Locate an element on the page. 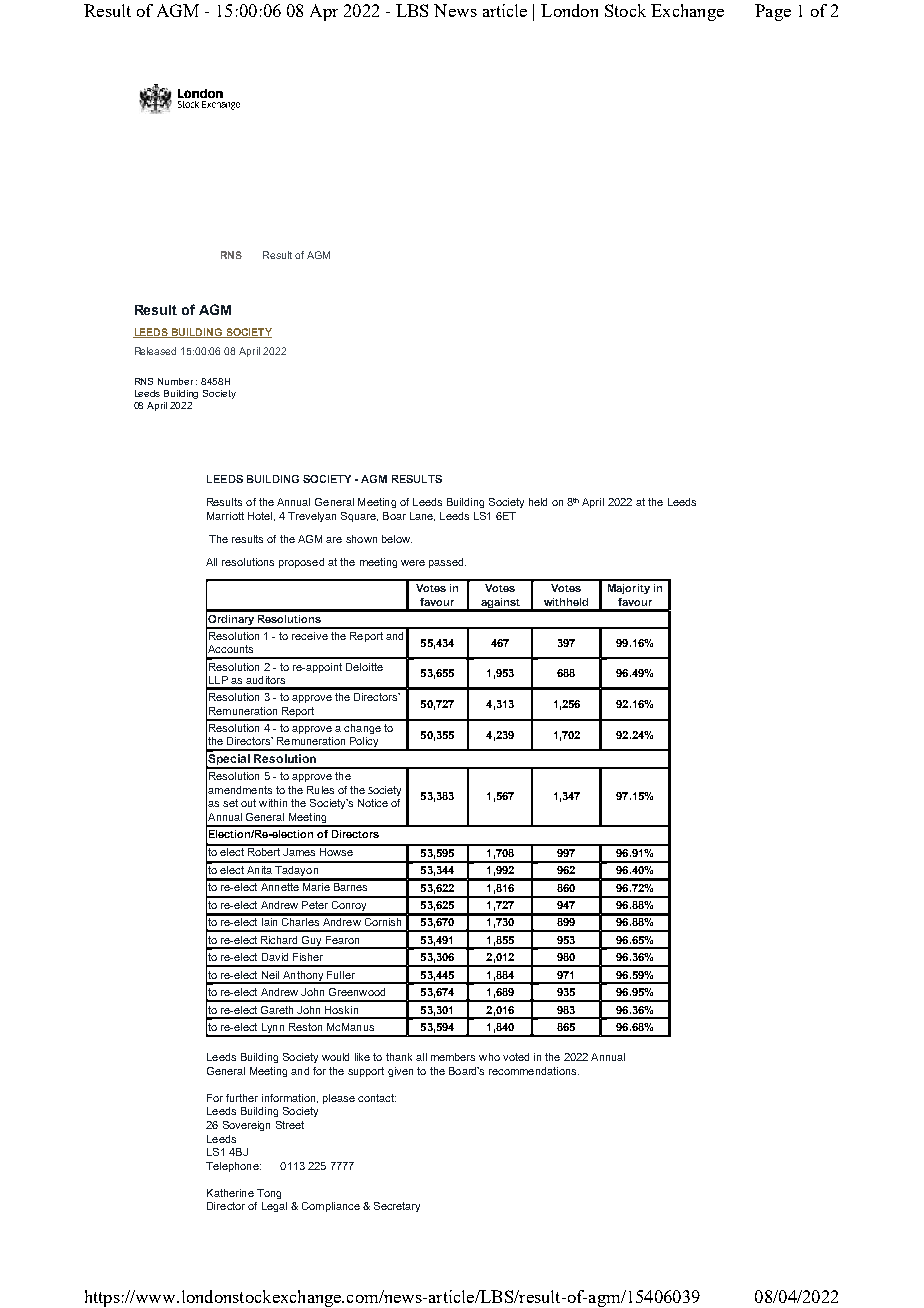  were is located at coordinates (413, 563).
